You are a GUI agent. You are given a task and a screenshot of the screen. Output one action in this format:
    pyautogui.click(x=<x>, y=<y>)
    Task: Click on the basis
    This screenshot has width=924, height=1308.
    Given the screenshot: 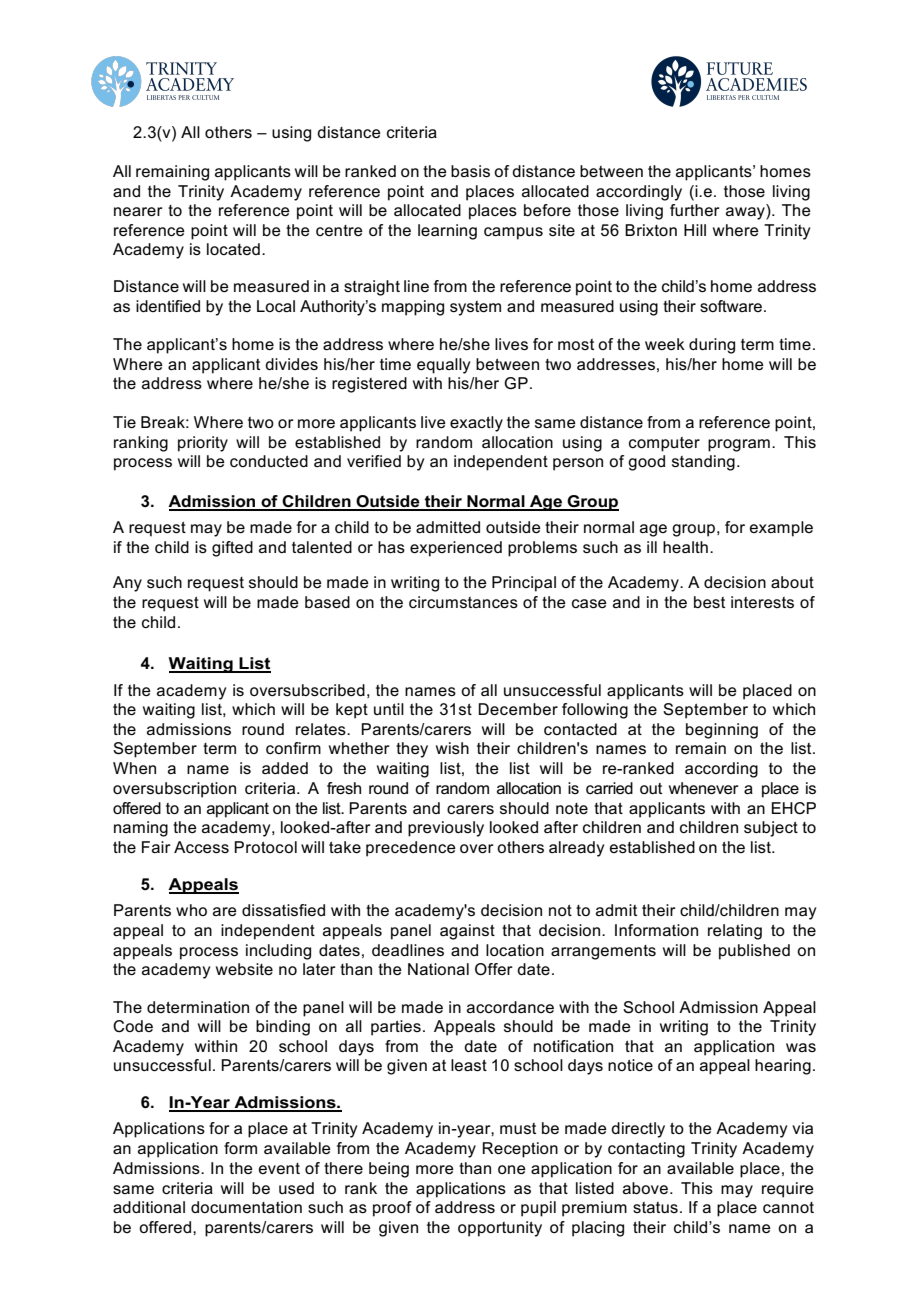 What is the action you would take?
    pyautogui.click(x=470, y=171)
